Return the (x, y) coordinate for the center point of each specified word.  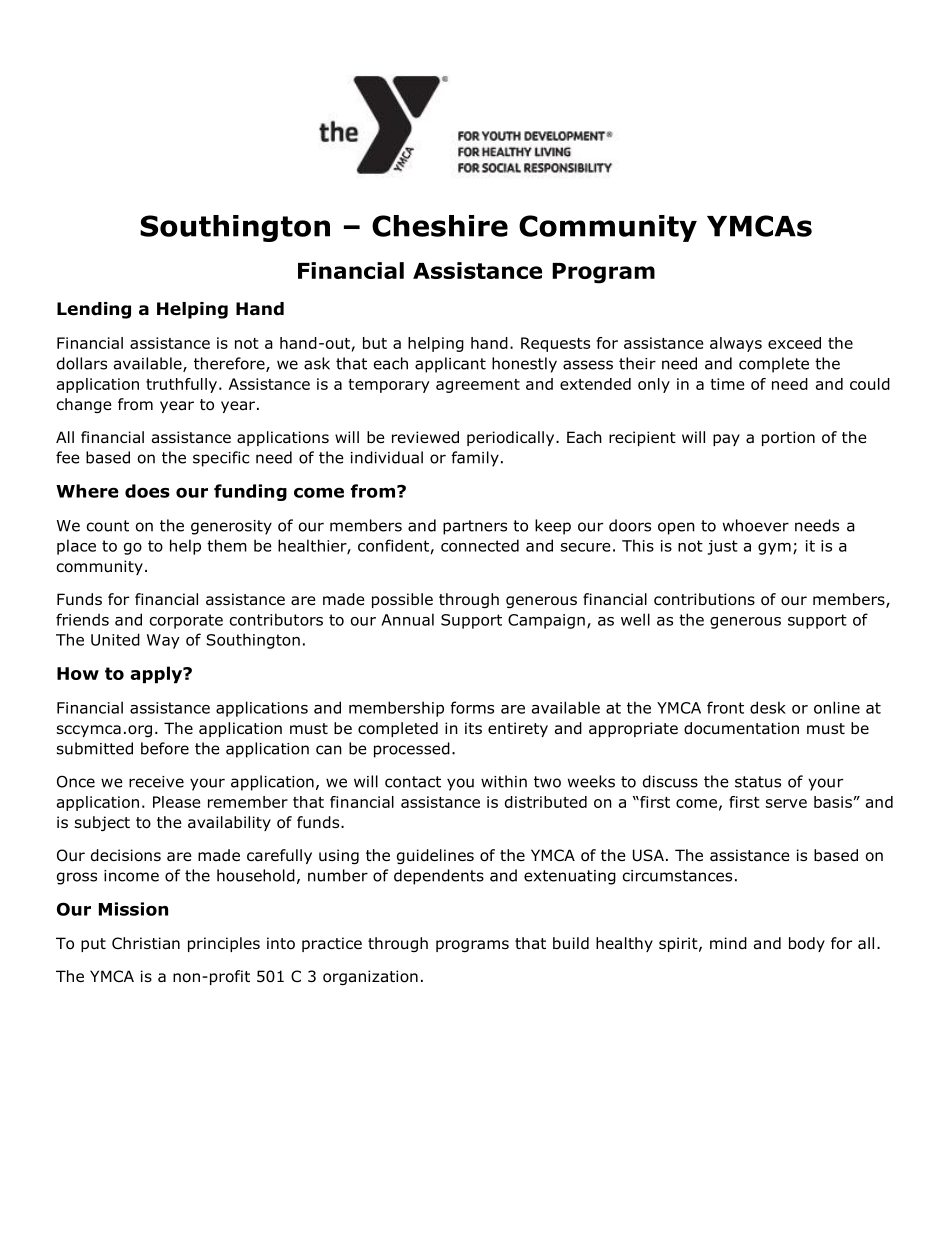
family (475, 459)
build (571, 943)
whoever (756, 525)
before (165, 748)
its (473, 728)
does (147, 491)
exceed (794, 343)
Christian (146, 943)
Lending (94, 310)
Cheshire (440, 226)
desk (768, 707)
